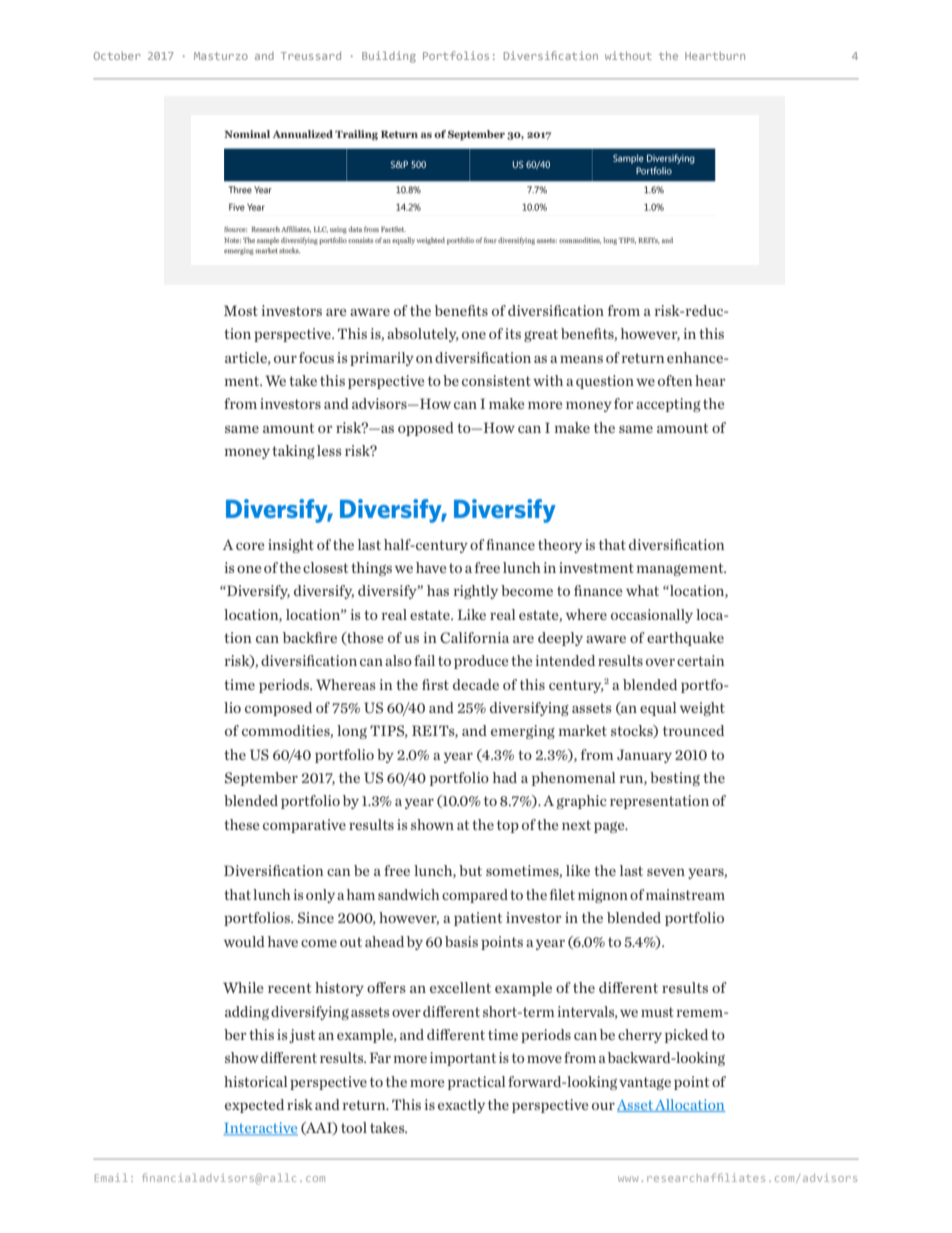 The image size is (952, 1233). Describe the element at coordinates (438, 590) in the document. I see `has` at that location.
